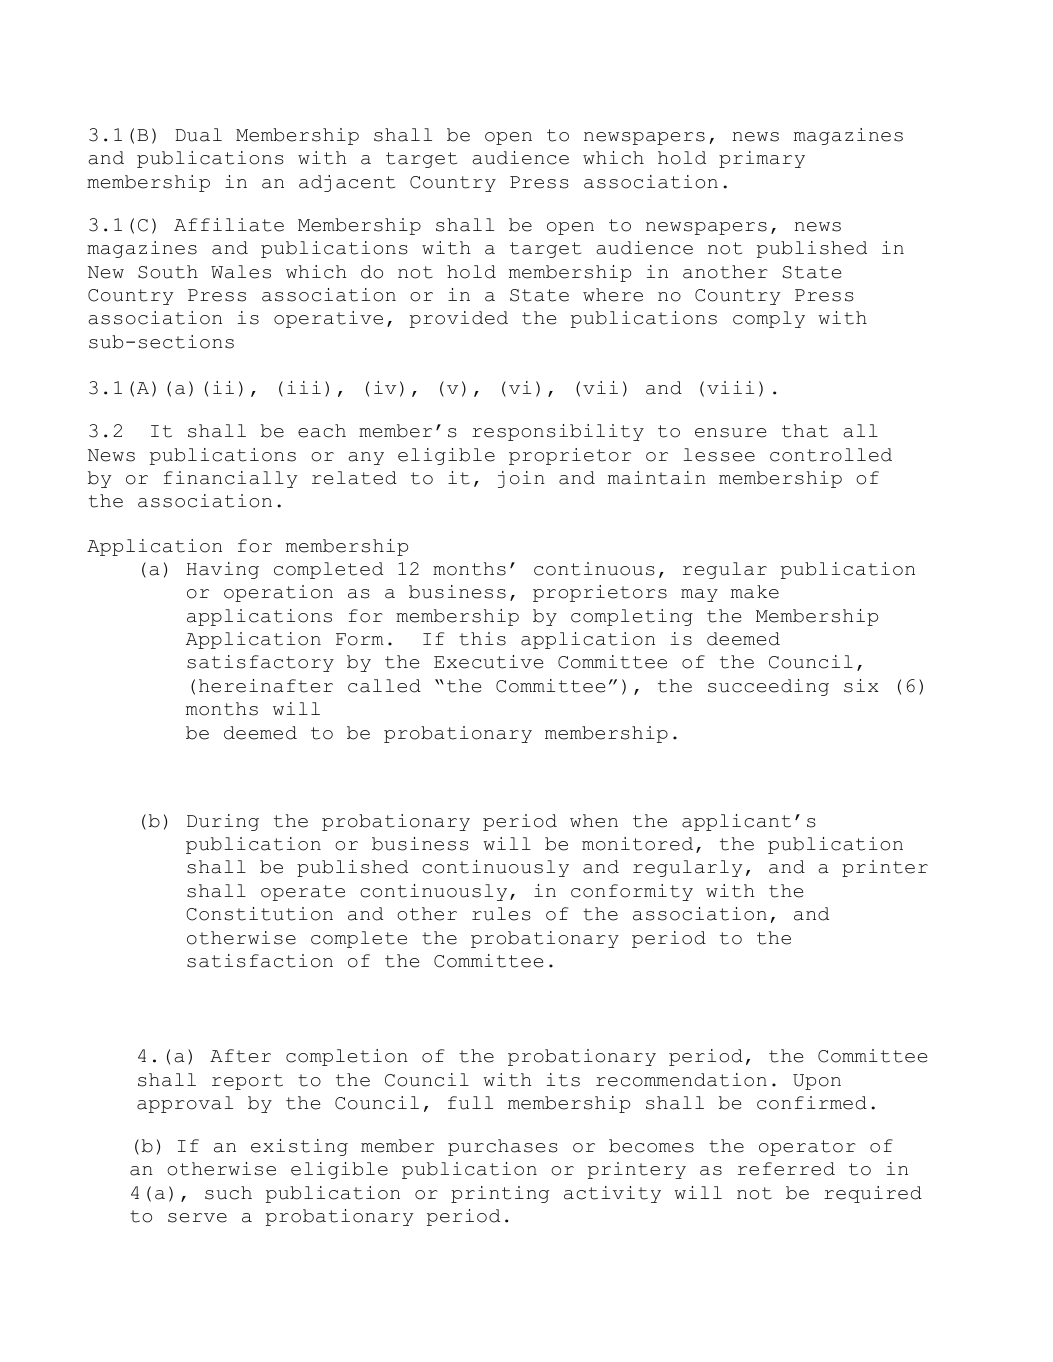 The width and height of the document is (1053, 1362). I want to click on Dual, so click(198, 135).
